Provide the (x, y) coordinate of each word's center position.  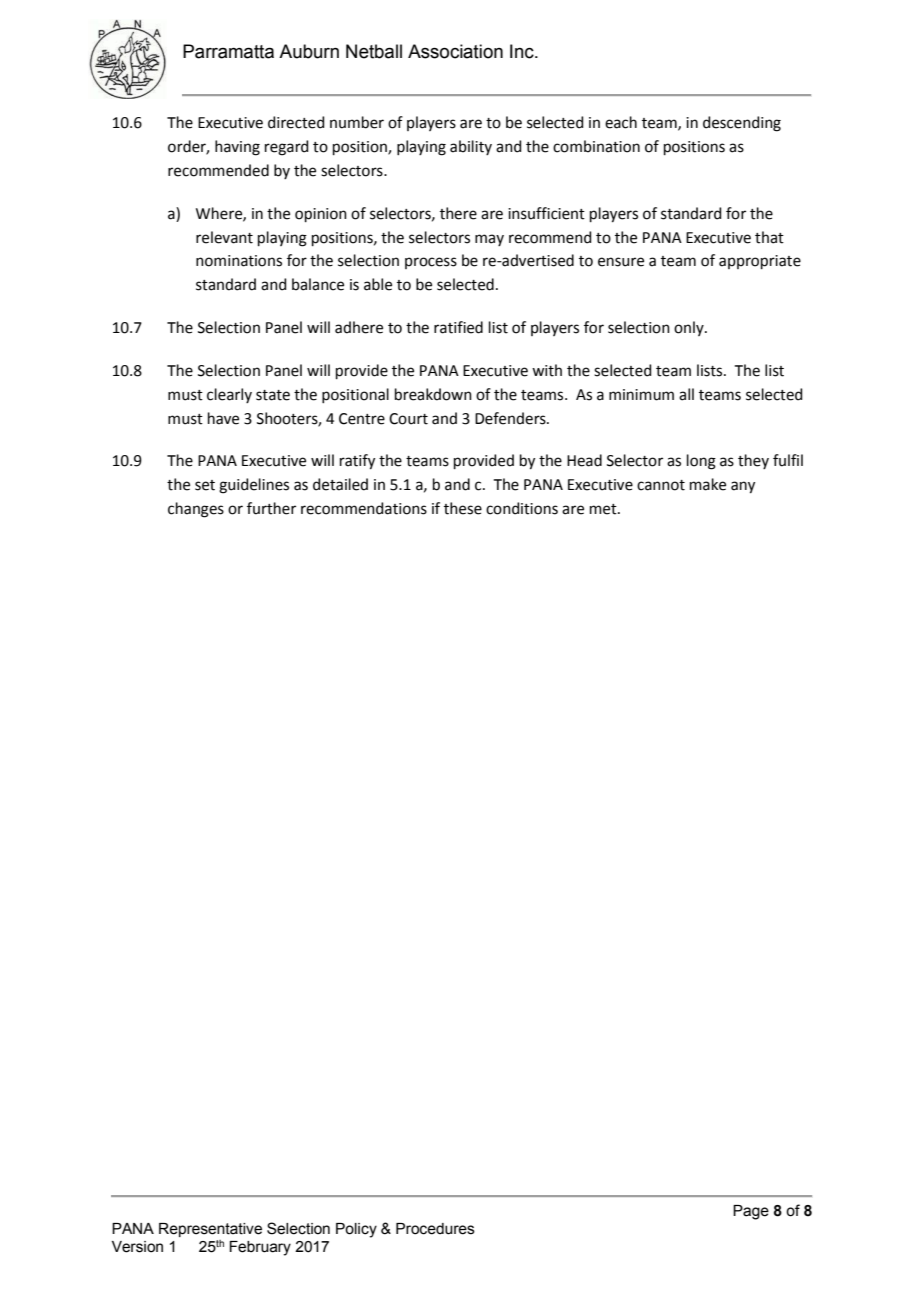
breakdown (433, 394)
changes (196, 510)
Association (455, 51)
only (690, 328)
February (260, 1248)
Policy (356, 1230)
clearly (229, 395)
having (237, 148)
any (743, 487)
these (463, 508)
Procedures (435, 1229)
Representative (210, 1230)
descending (742, 124)
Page (751, 1212)
